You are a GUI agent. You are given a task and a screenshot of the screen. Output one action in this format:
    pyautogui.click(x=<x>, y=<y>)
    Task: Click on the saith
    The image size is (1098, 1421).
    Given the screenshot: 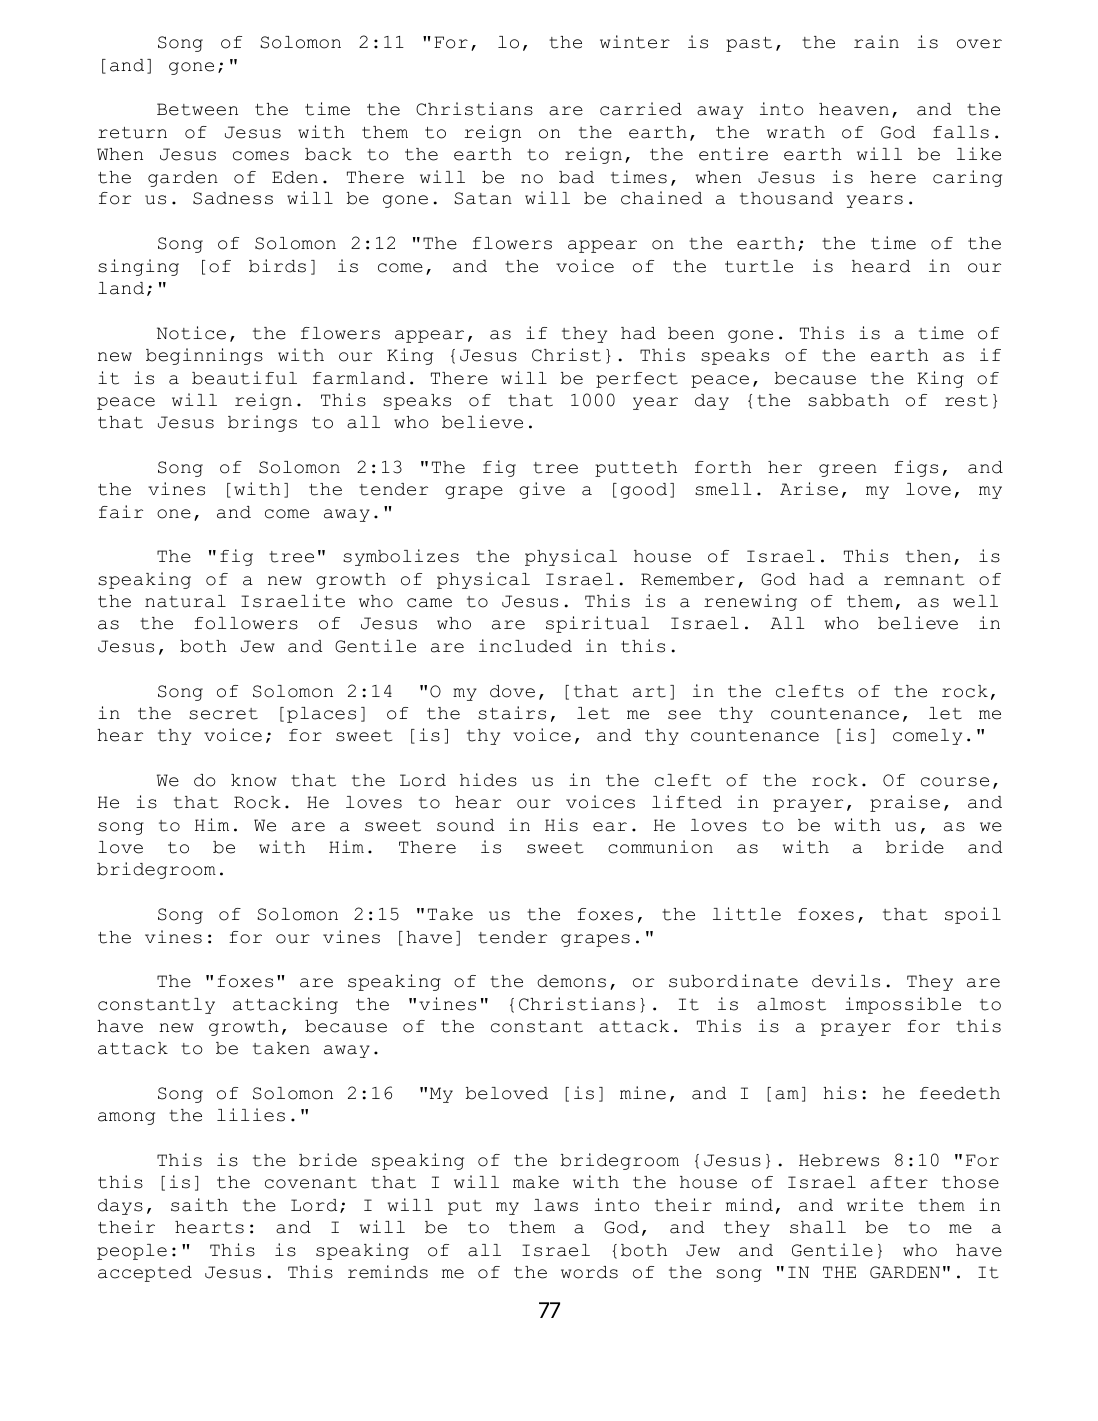 What is the action you would take?
    pyautogui.click(x=199, y=1205)
